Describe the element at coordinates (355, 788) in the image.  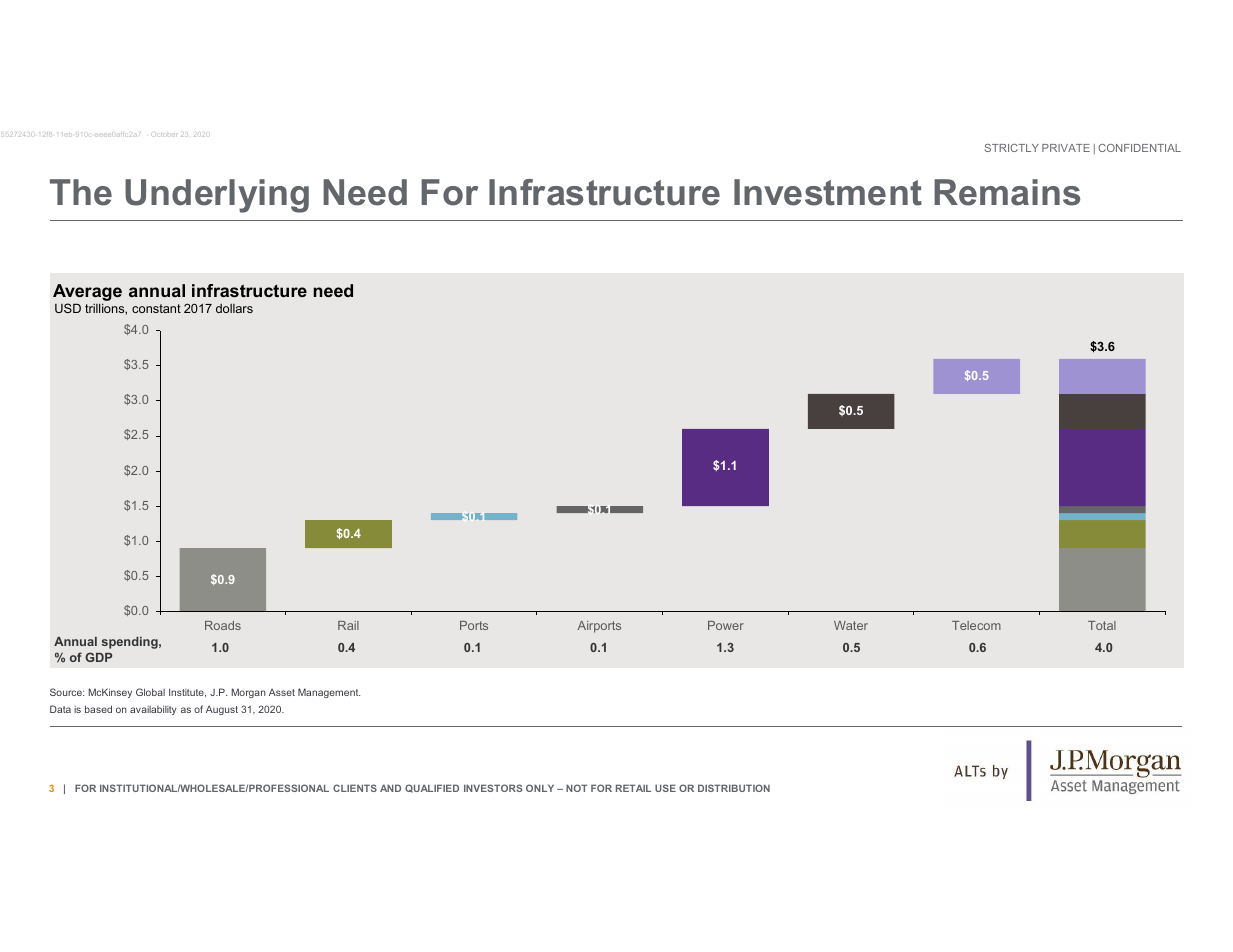
I see `CLIENTS` at that location.
